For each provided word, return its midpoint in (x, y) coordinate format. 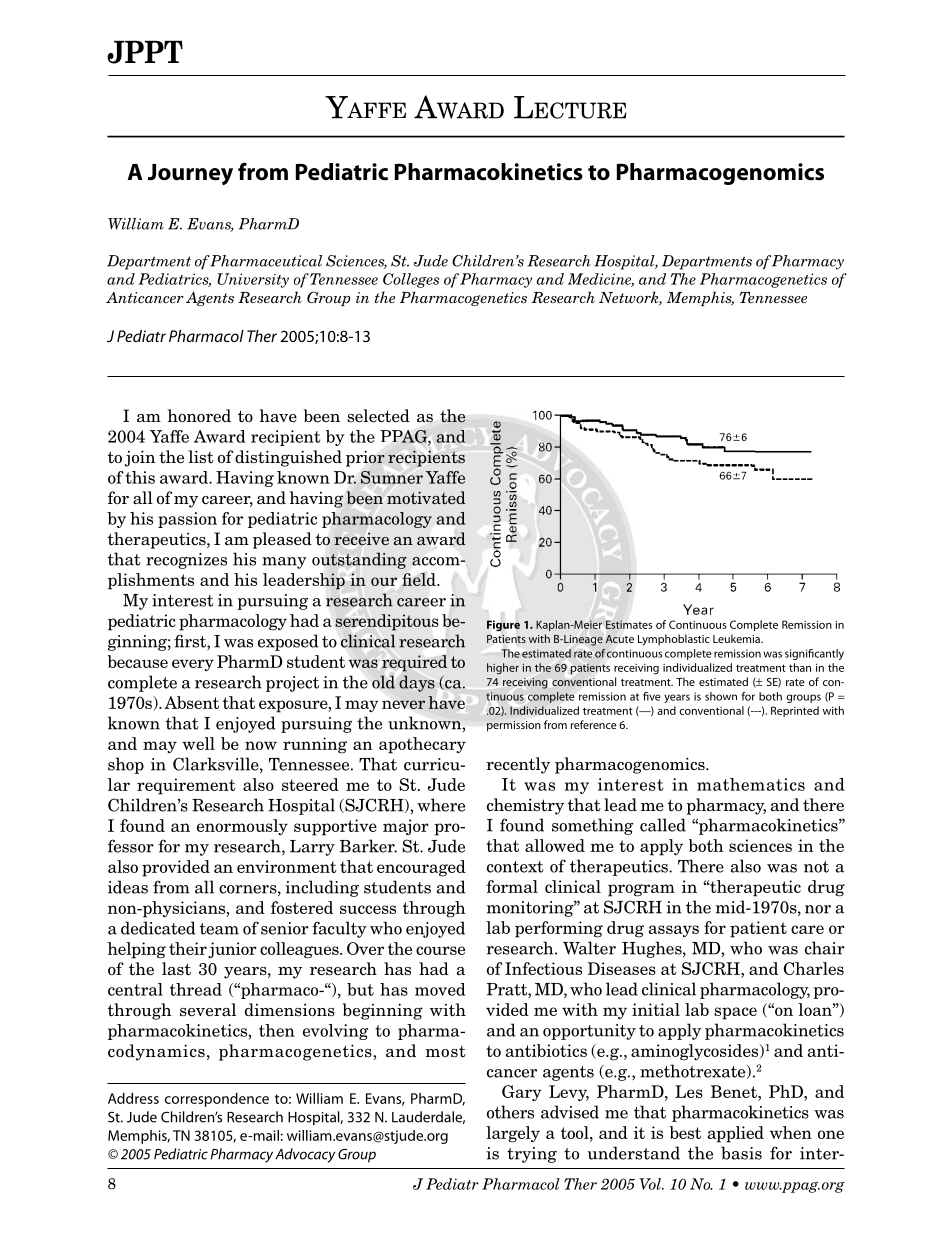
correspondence (217, 1100)
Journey (190, 174)
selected (378, 416)
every (193, 665)
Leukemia (737, 638)
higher (503, 669)
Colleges (411, 280)
